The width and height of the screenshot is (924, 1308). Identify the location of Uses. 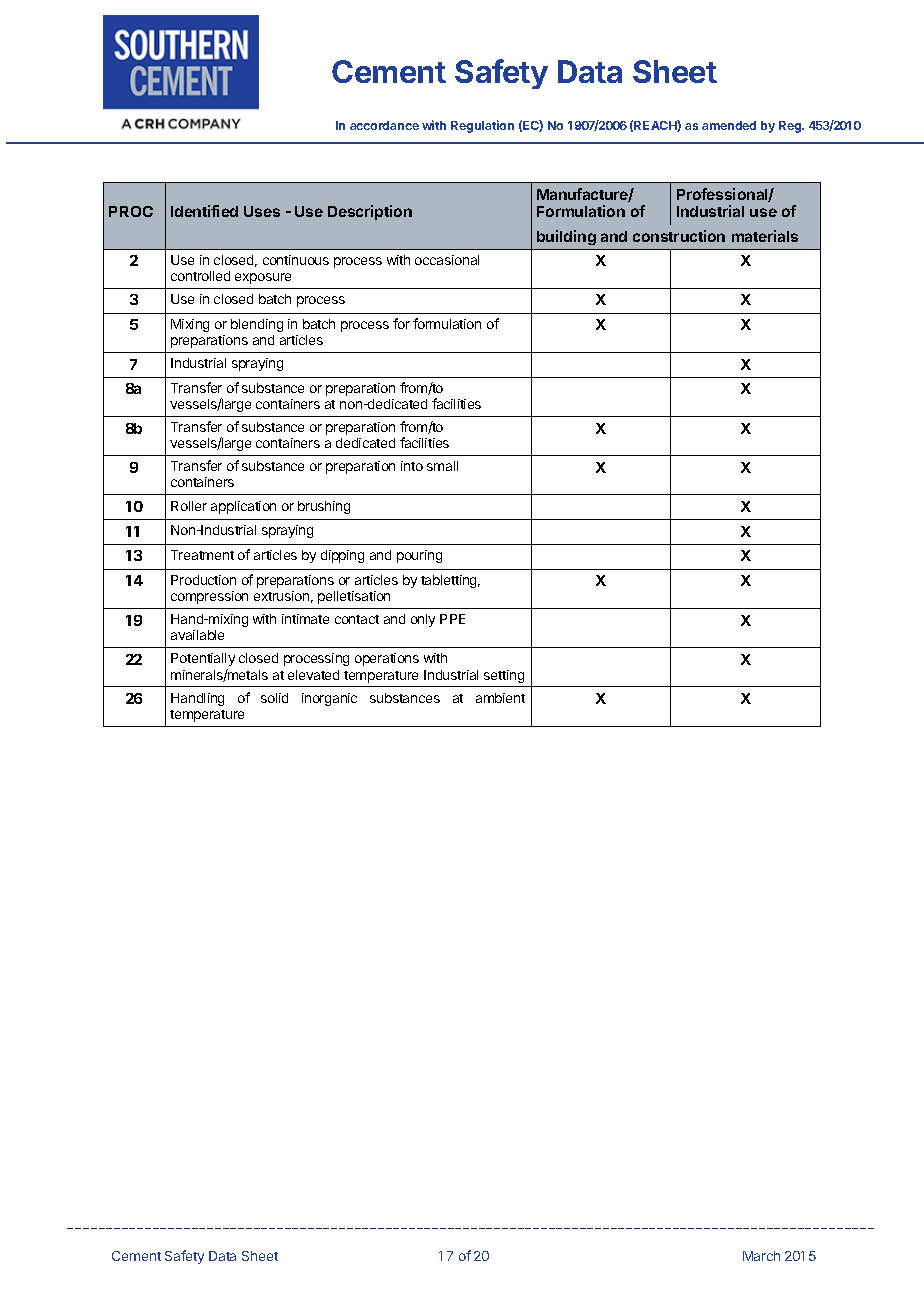
(262, 211).
